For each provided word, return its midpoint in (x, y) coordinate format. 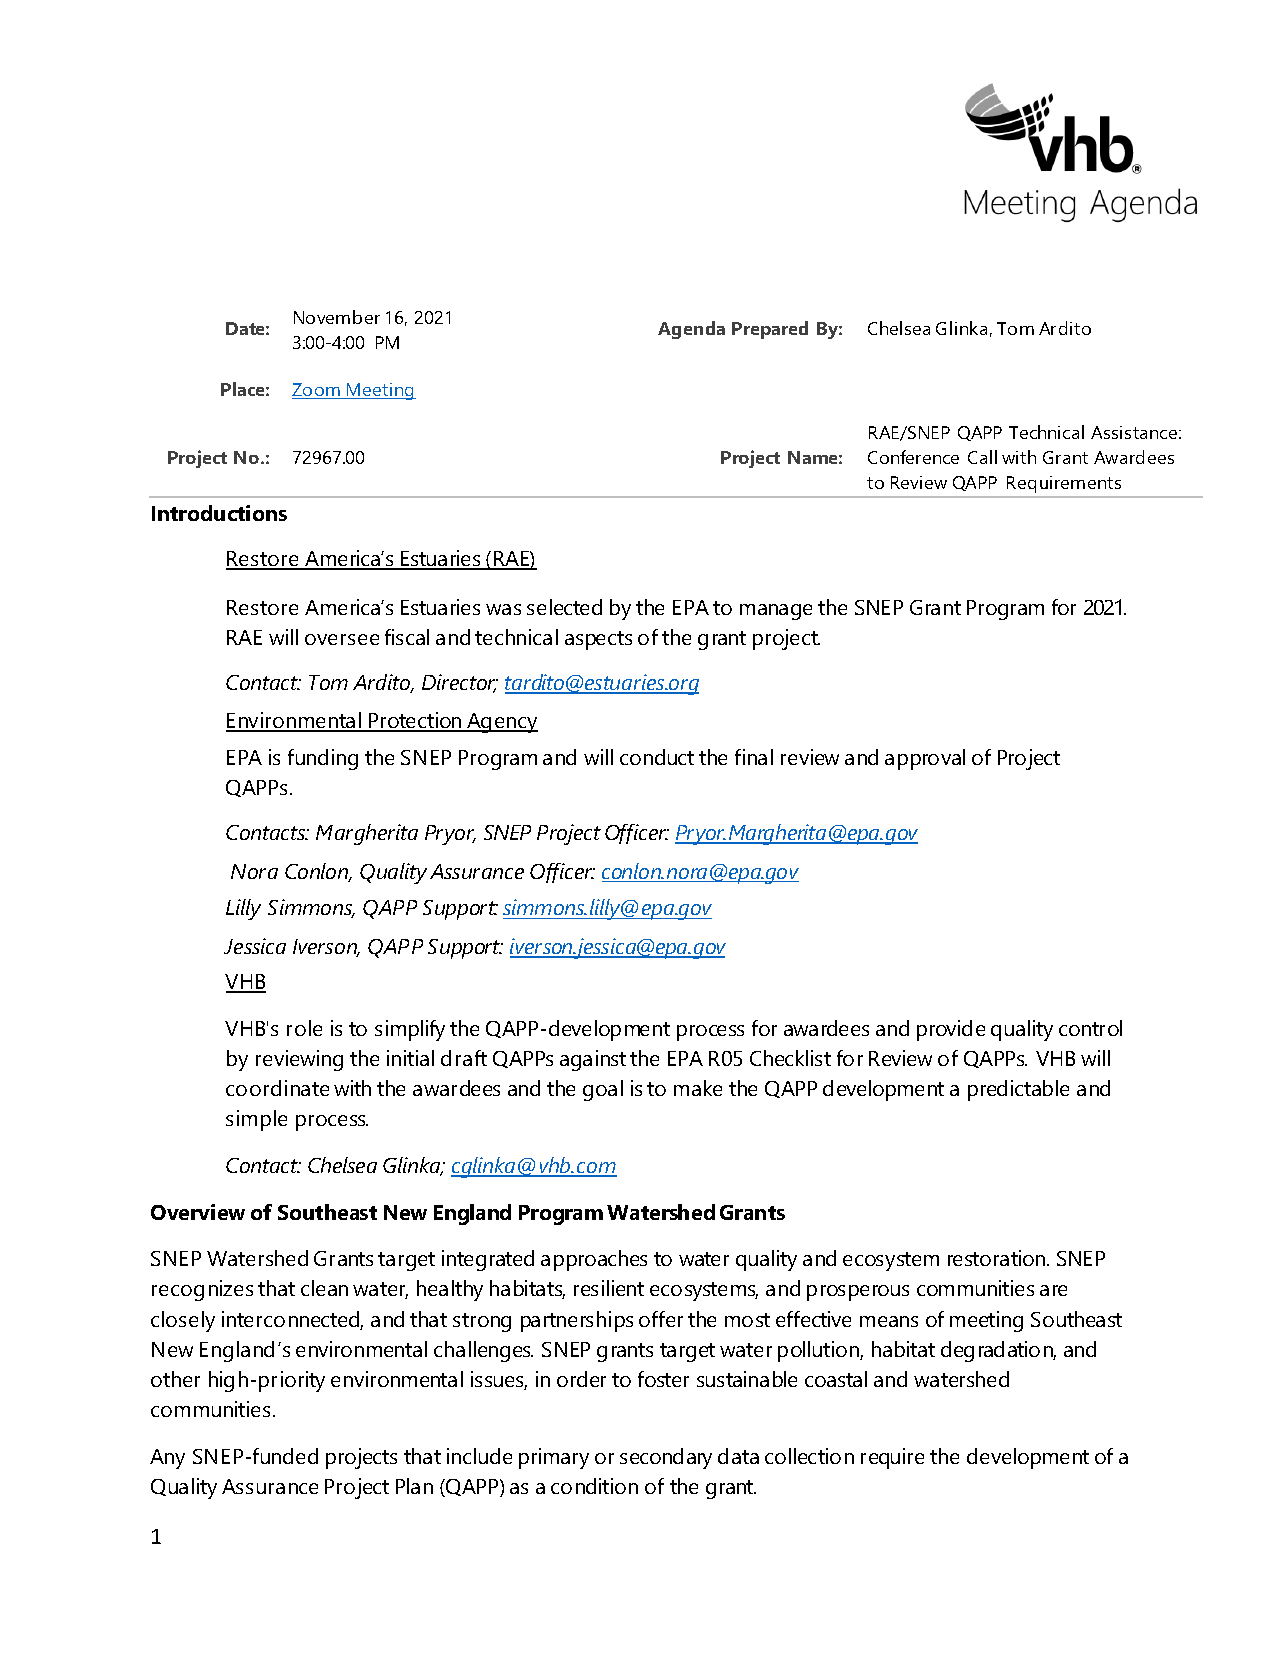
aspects (598, 640)
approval (925, 759)
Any (167, 1459)
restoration (998, 1258)
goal (603, 1090)
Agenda (691, 330)
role (304, 1028)
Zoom (317, 391)
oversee (342, 639)
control (1090, 1028)
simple (256, 1120)
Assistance (1134, 432)
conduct (657, 757)
